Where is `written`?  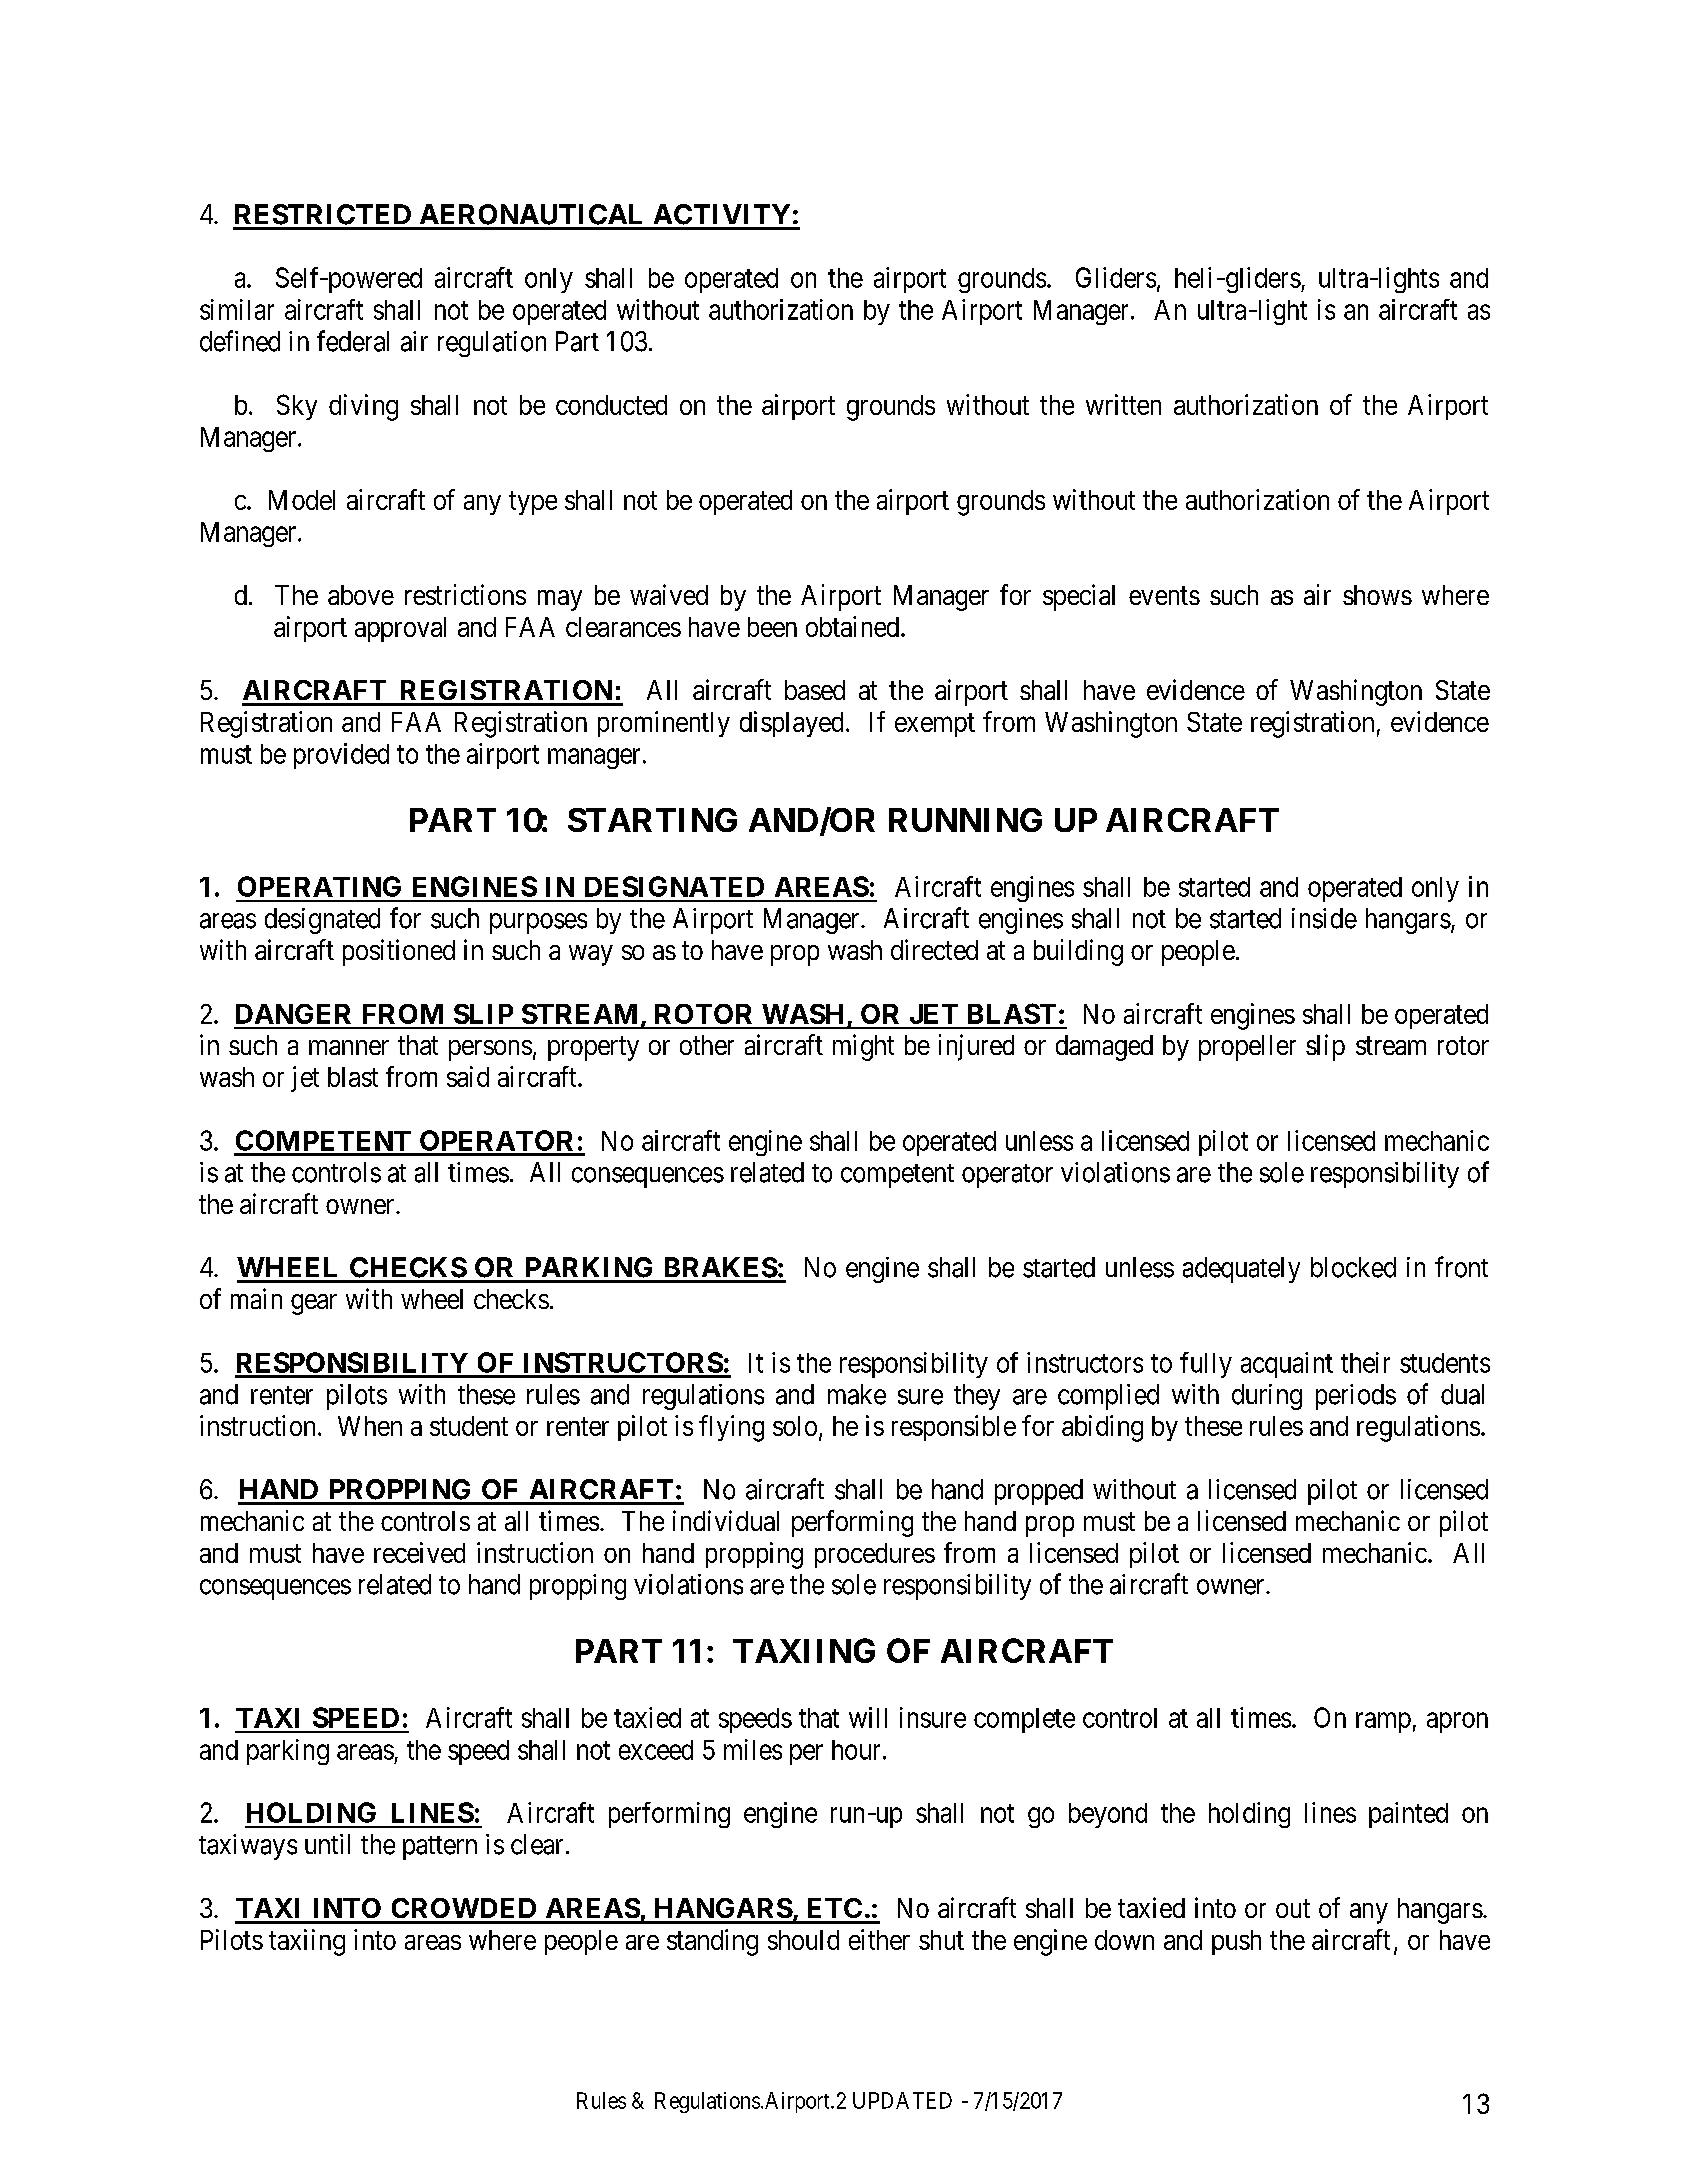
written is located at coordinates (1123, 404).
